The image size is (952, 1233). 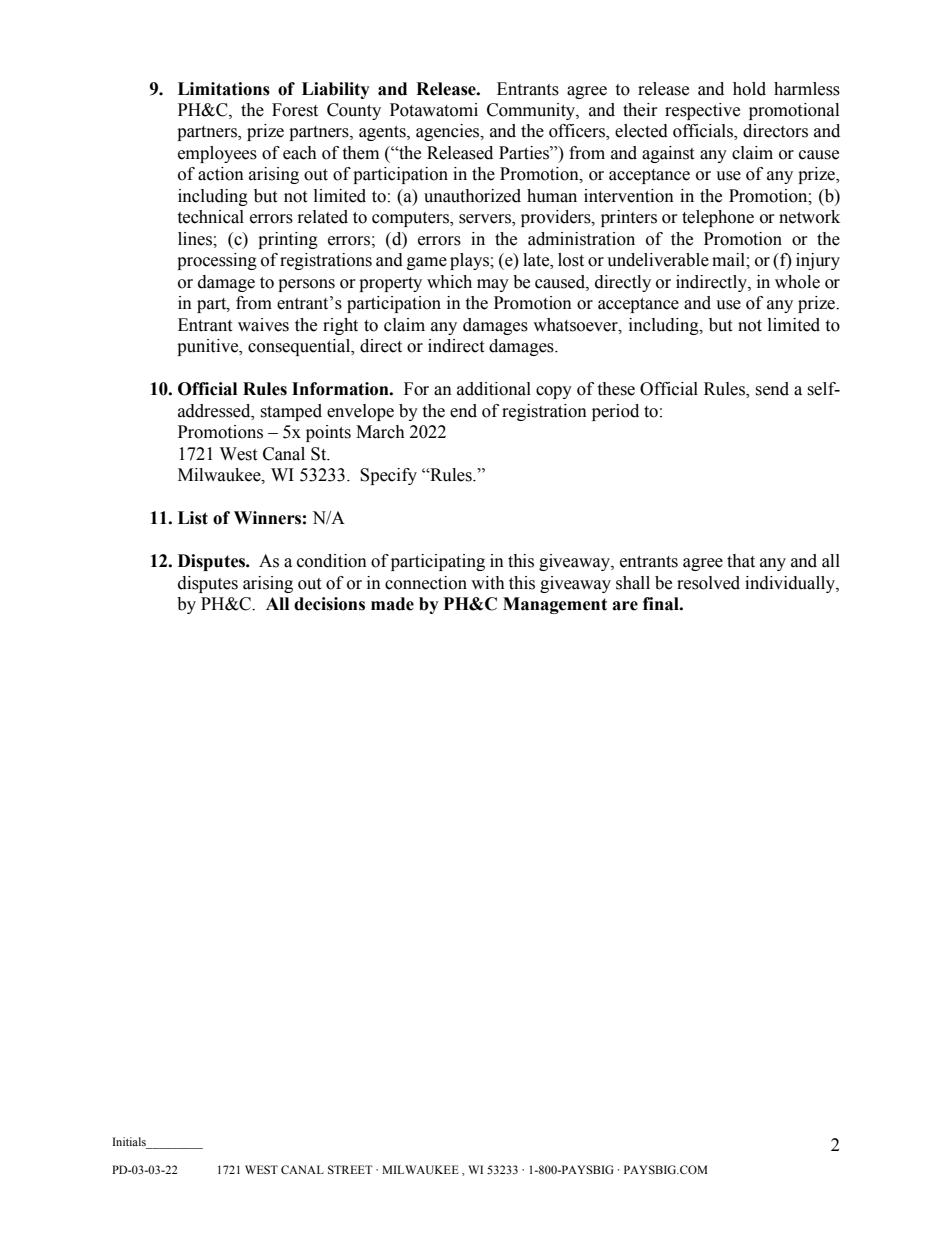 I want to click on agencies, so click(x=449, y=132).
